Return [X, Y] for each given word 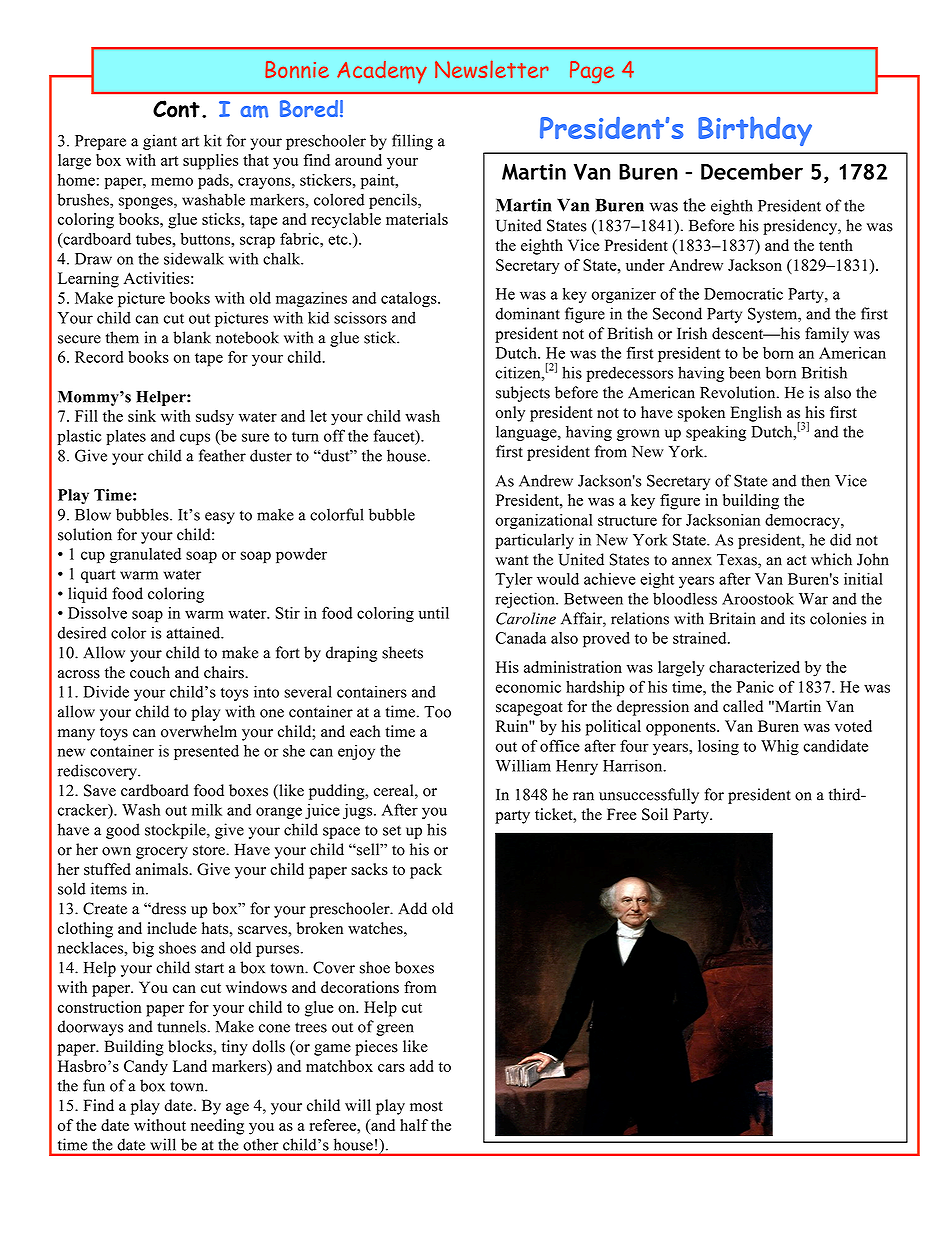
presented [206, 752]
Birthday [755, 131]
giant [160, 142]
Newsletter [492, 69]
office [560, 745]
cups [195, 439]
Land [190, 1066]
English [756, 414]
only [510, 414]
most [426, 1106]
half [414, 1125]
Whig [780, 748]
